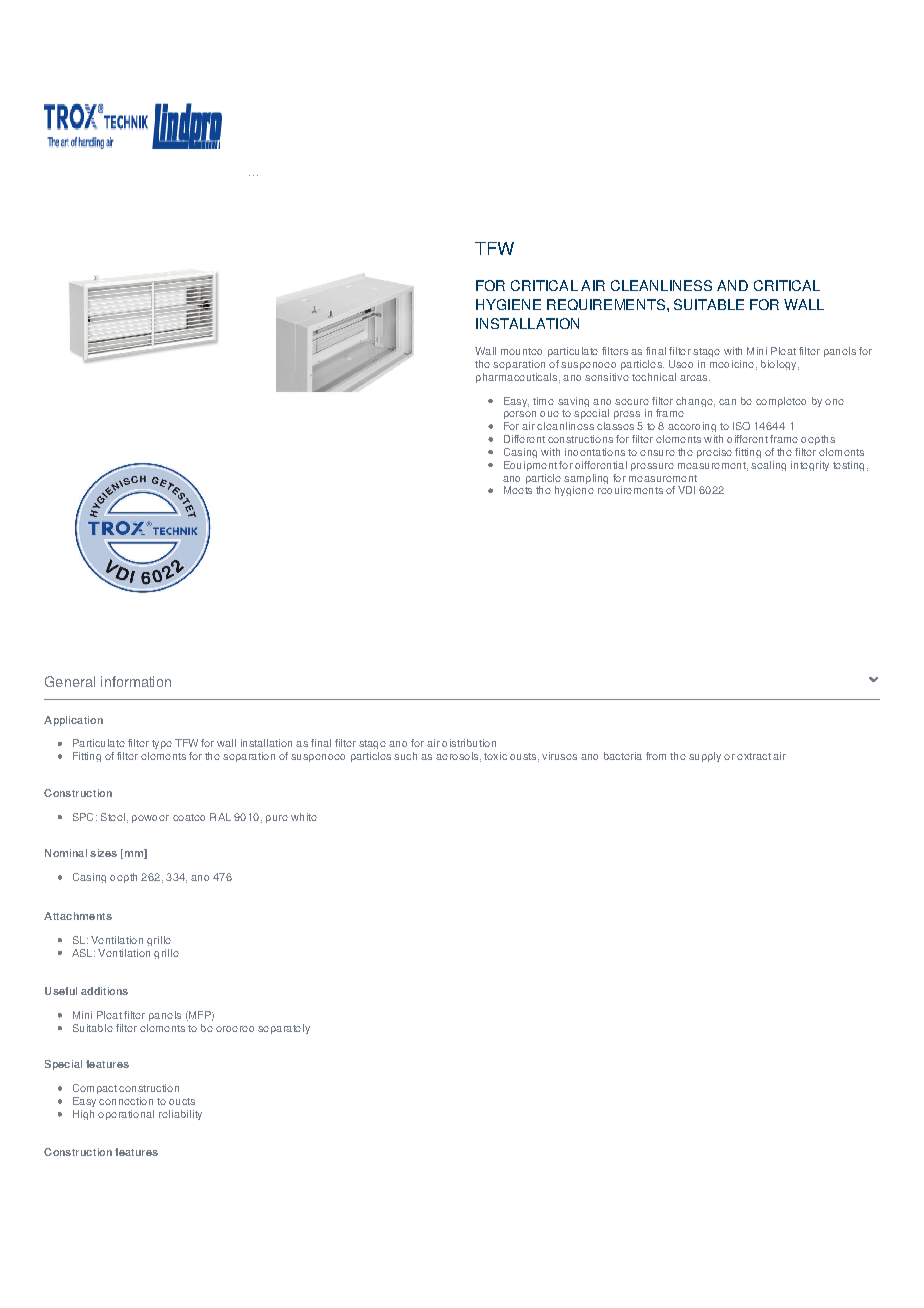  I want to click on white, so click(304, 817).
